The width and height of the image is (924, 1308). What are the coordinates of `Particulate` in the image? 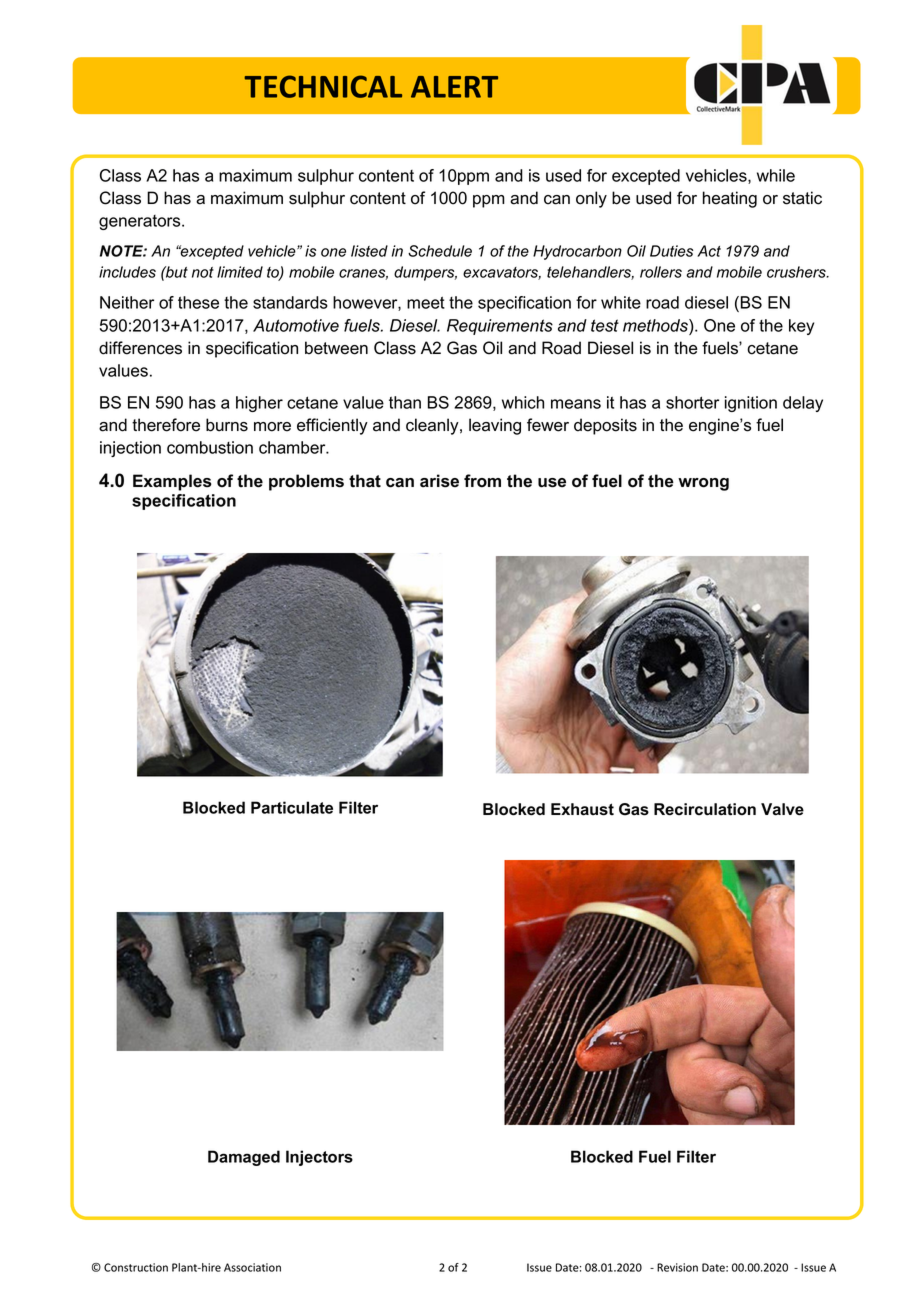 It's located at (292, 807).
